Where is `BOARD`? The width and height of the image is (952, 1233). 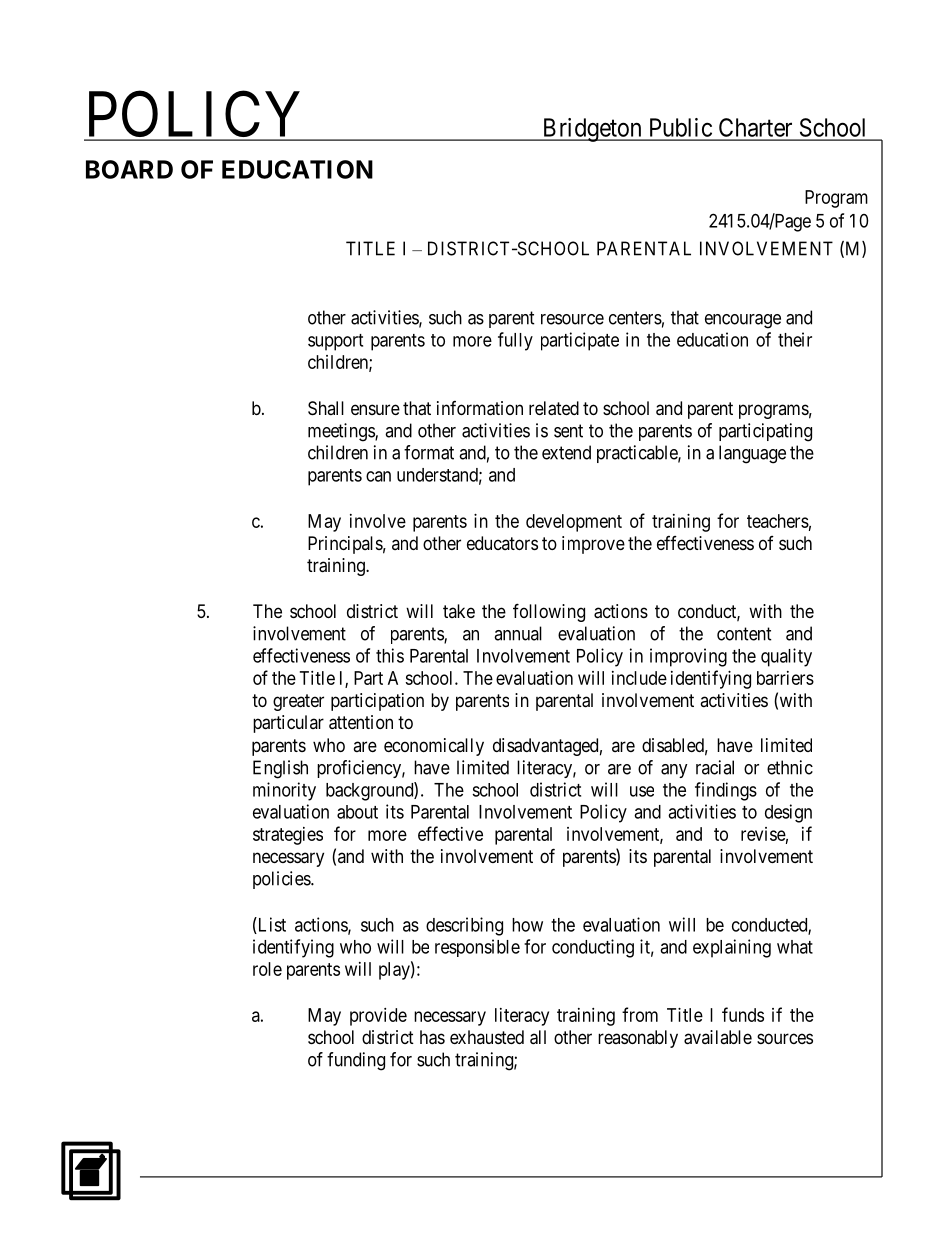
BOARD is located at coordinates (129, 169).
